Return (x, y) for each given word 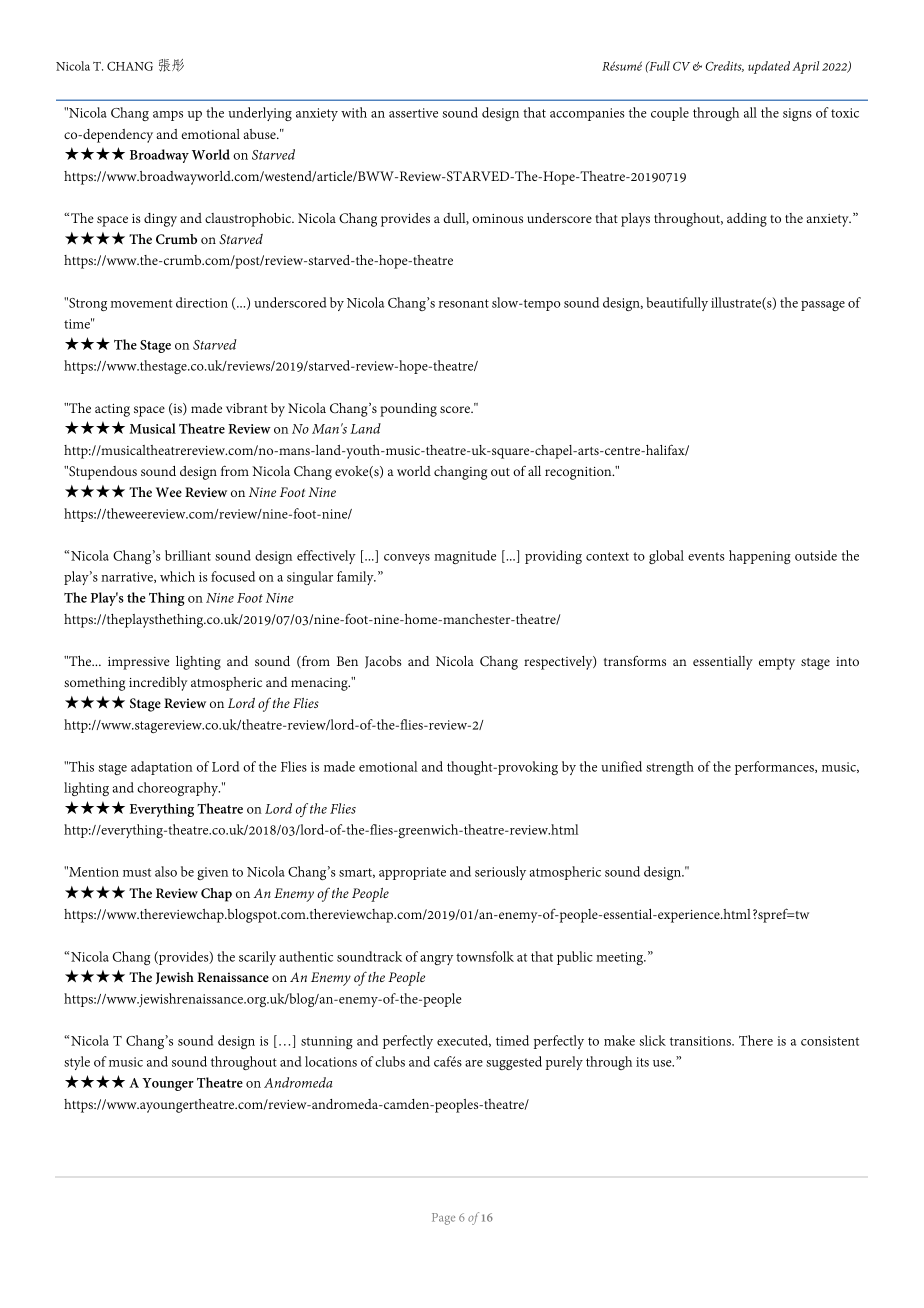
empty (777, 664)
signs (797, 114)
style (77, 1063)
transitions (701, 1041)
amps (168, 116)
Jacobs (383, 662)
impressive (139, 663)
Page (443, 1219)
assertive (413, 113)
